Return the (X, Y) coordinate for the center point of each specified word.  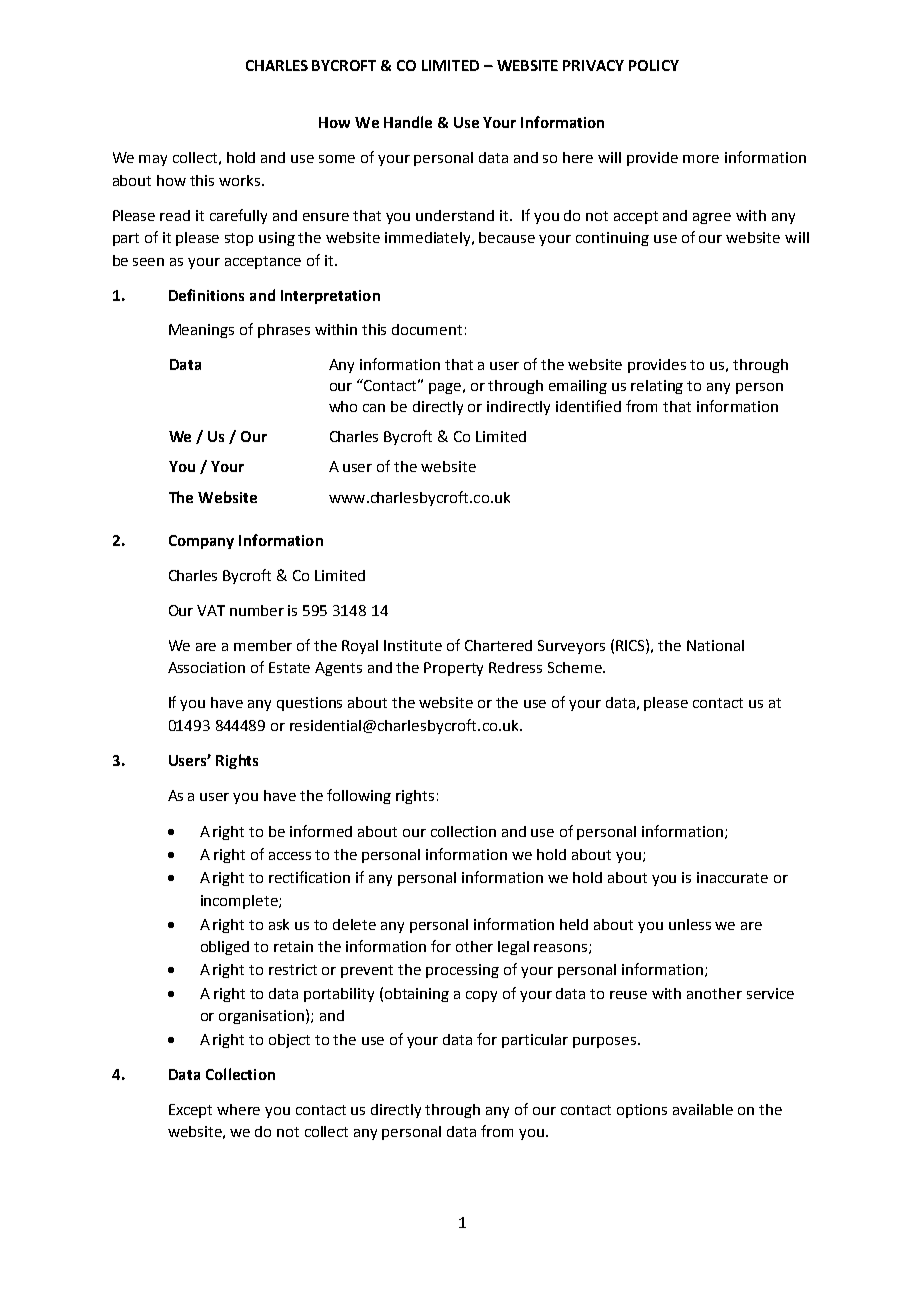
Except (190, 1111)
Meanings (201, 331)
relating (657, 387)
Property (453, 669)
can (374, 408)
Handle (408, 122)
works (241, 180)
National (715, 645)
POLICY (654, 65)
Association (206, 667)
